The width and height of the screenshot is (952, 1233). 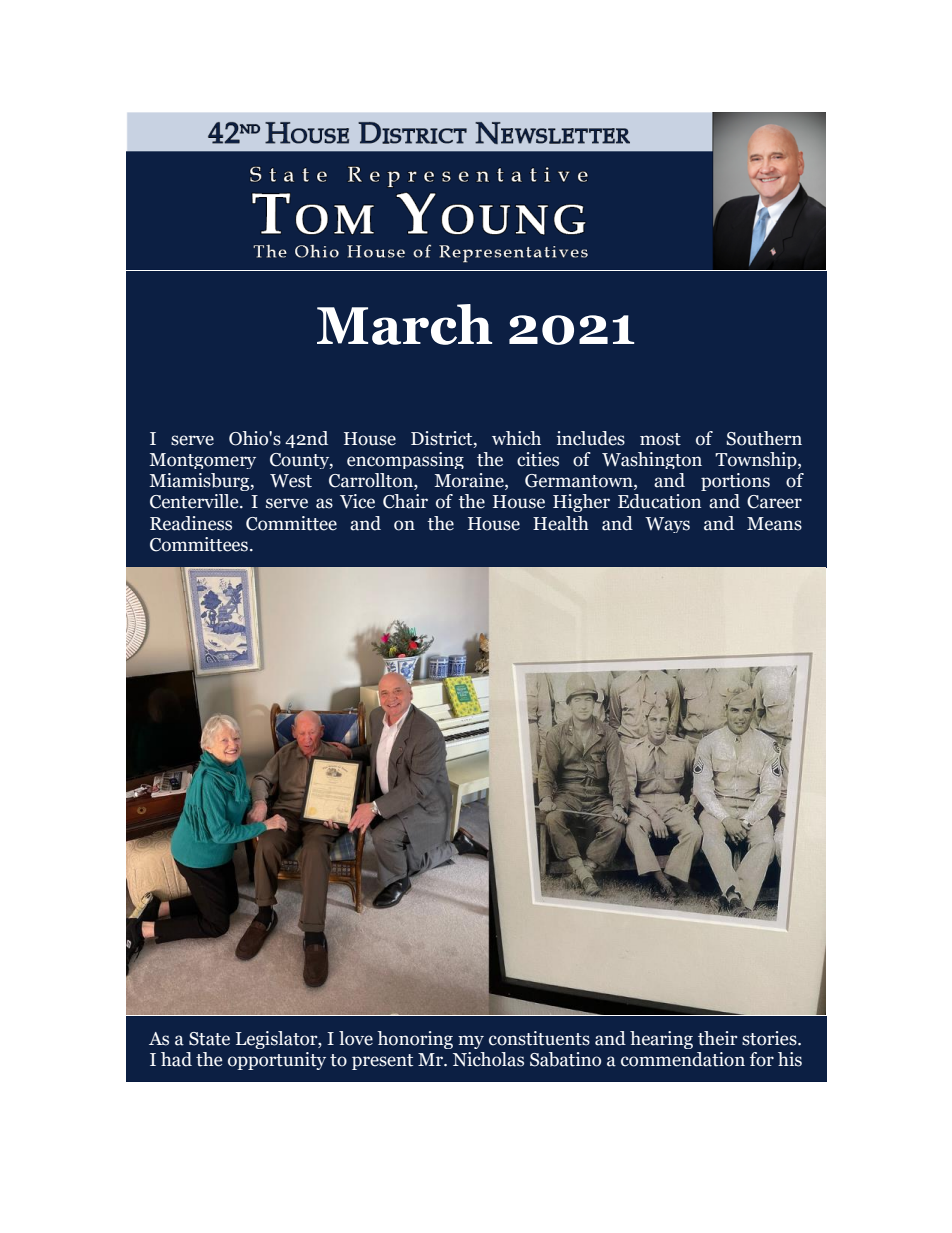 What do you see at coordinates (667, 525) in the screenshot?
I see `Ways` at bounding box center [667, 525].
